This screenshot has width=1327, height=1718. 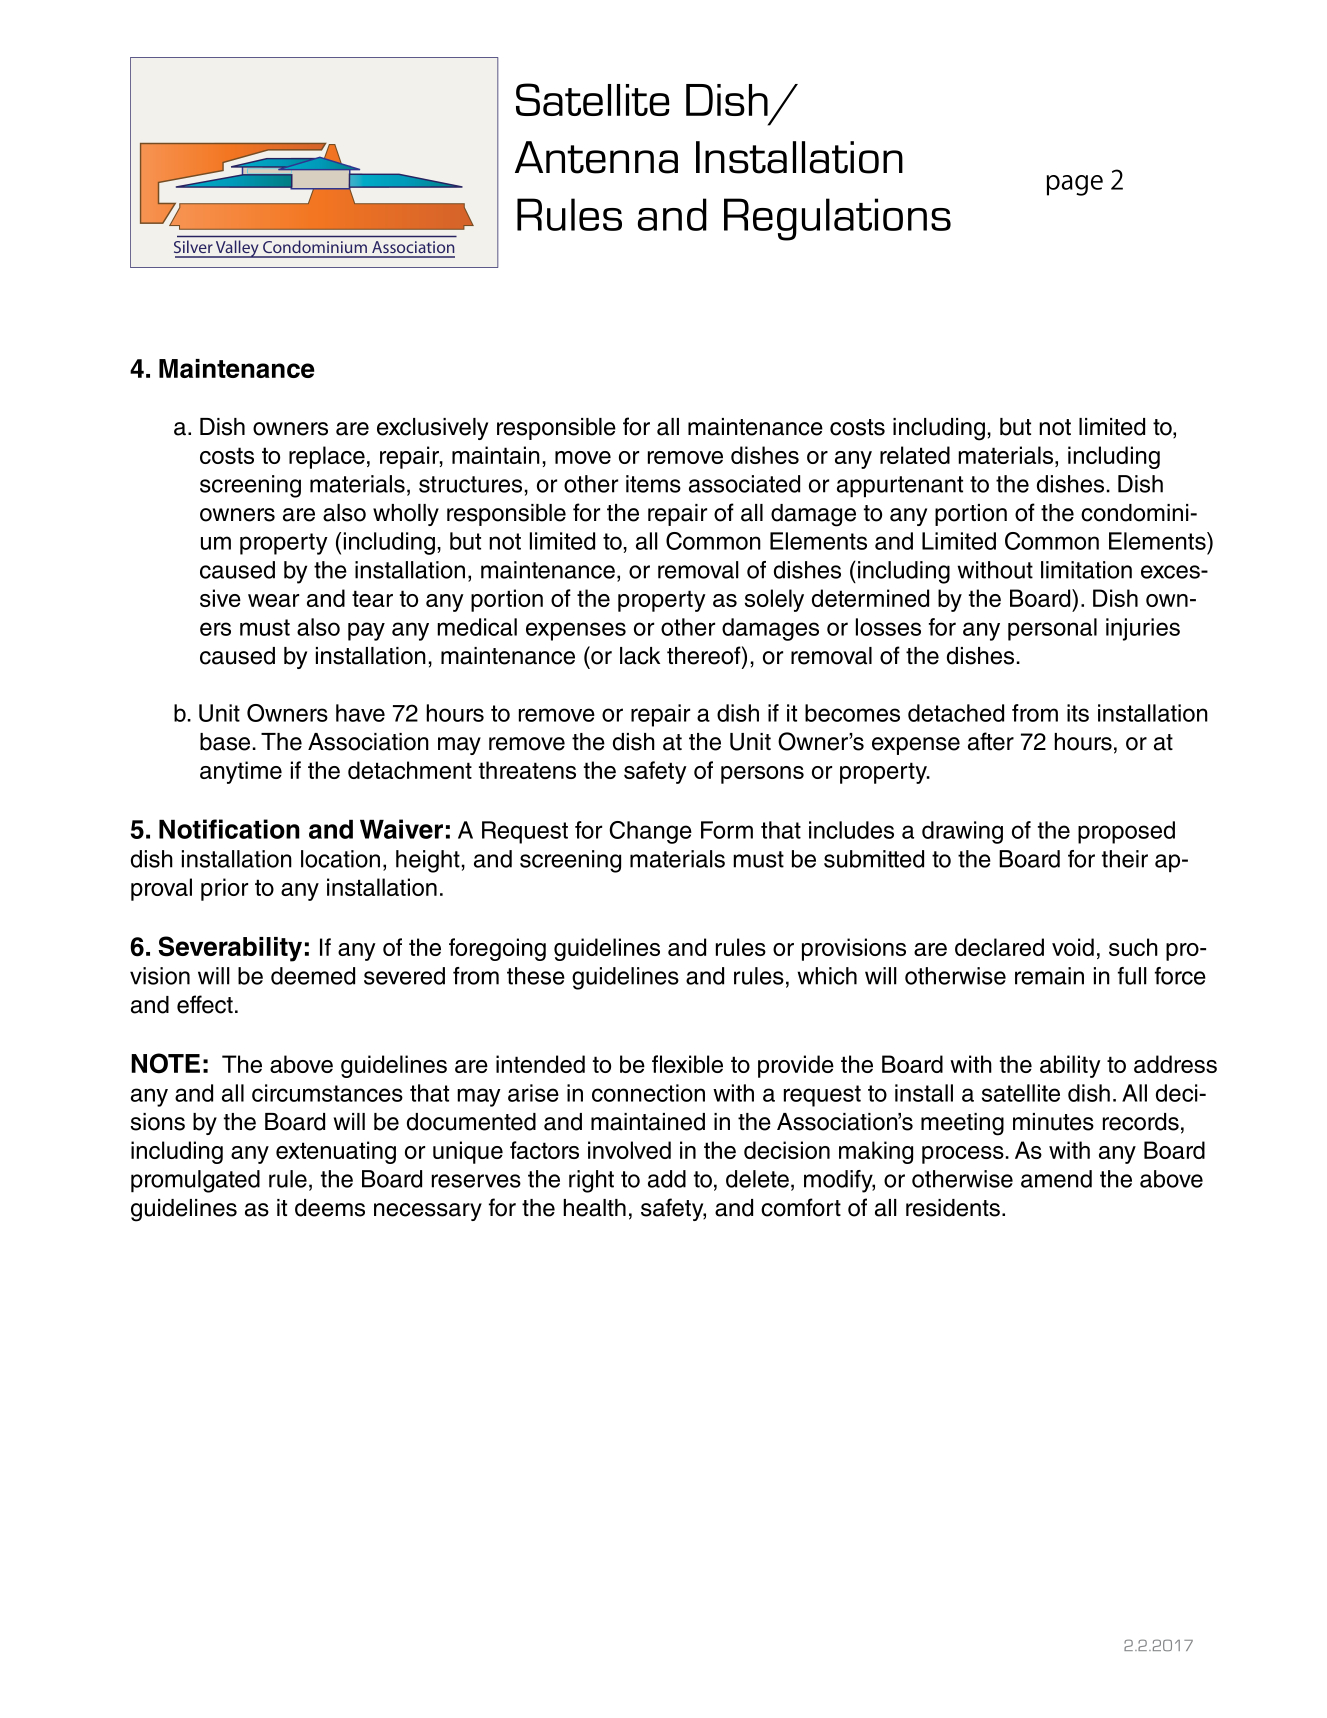 What do you see at coordinates (372, 598) in the screenshot?
I see `tear` at bounding box center [372, 598].
